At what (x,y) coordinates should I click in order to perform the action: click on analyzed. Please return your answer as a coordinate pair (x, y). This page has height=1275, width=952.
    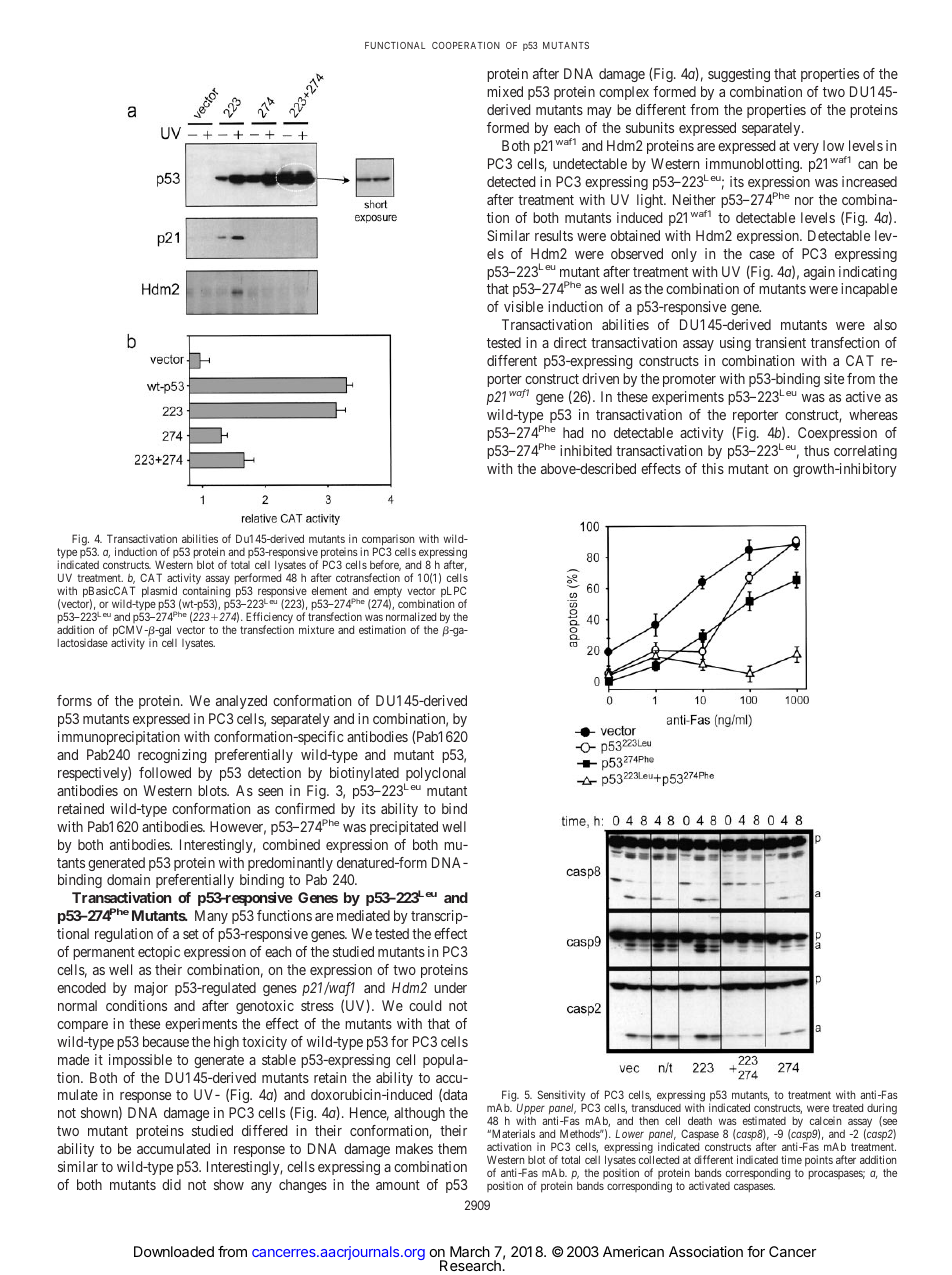
    Looking at the image, I should click on (241, 702).
